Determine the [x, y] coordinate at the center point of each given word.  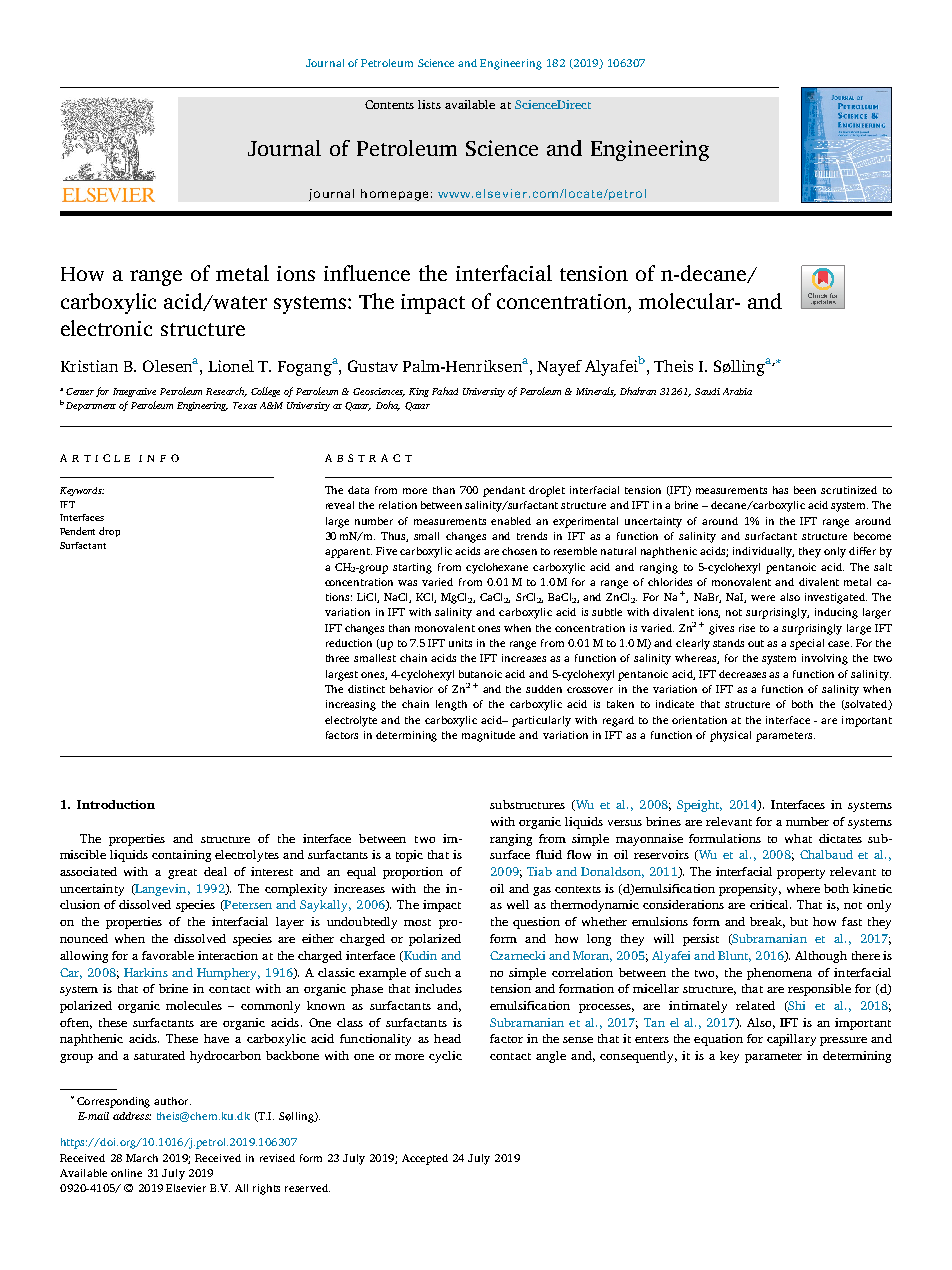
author [172, 1101]
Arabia [737, 391]
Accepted [425, 1159]
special [807, 644]
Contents [389, 104]
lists [429, 104]
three [337, 658]
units [460, 643]
